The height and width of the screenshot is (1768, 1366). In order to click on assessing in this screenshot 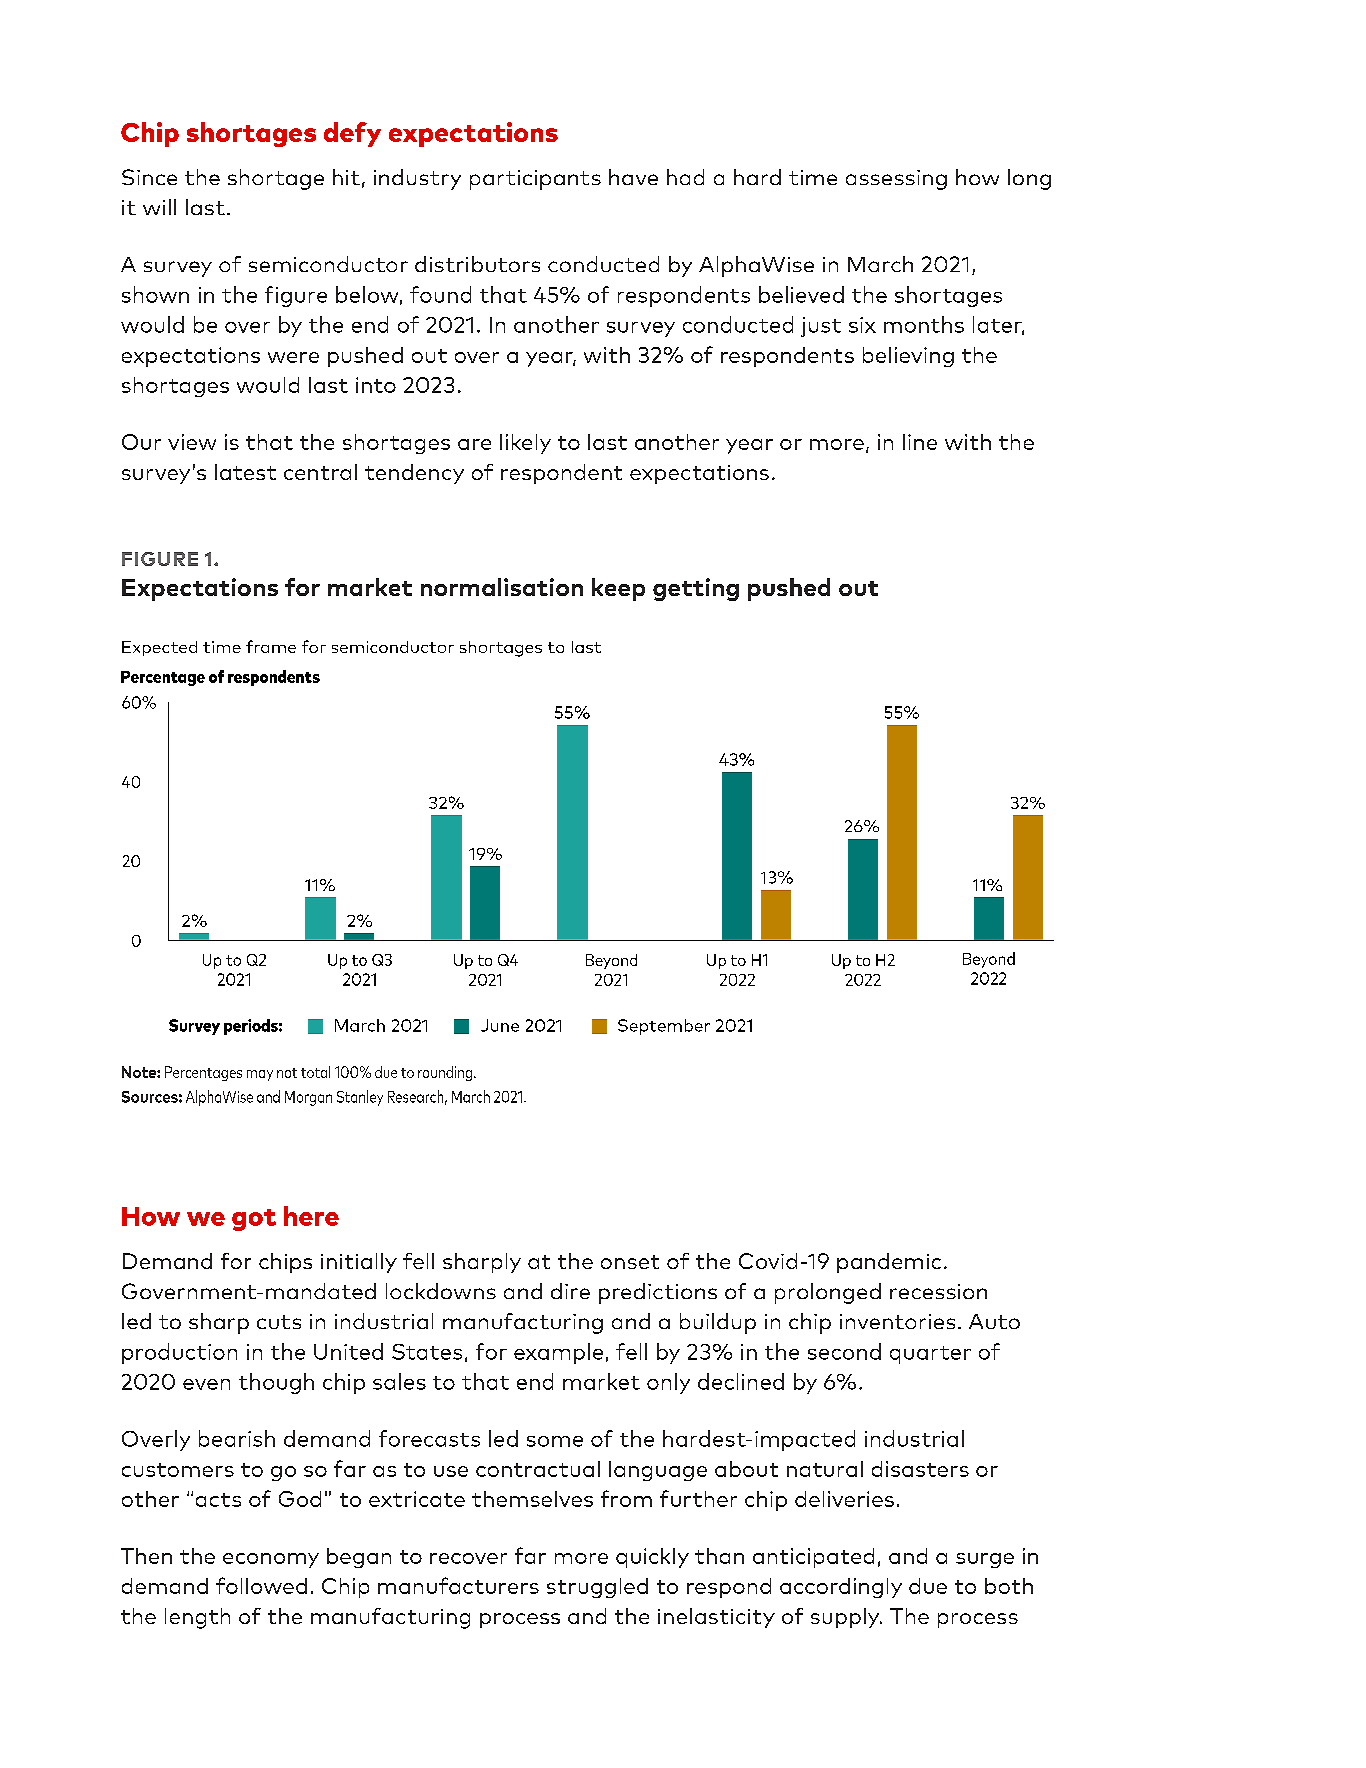, I will do `click(896, 180)`.
